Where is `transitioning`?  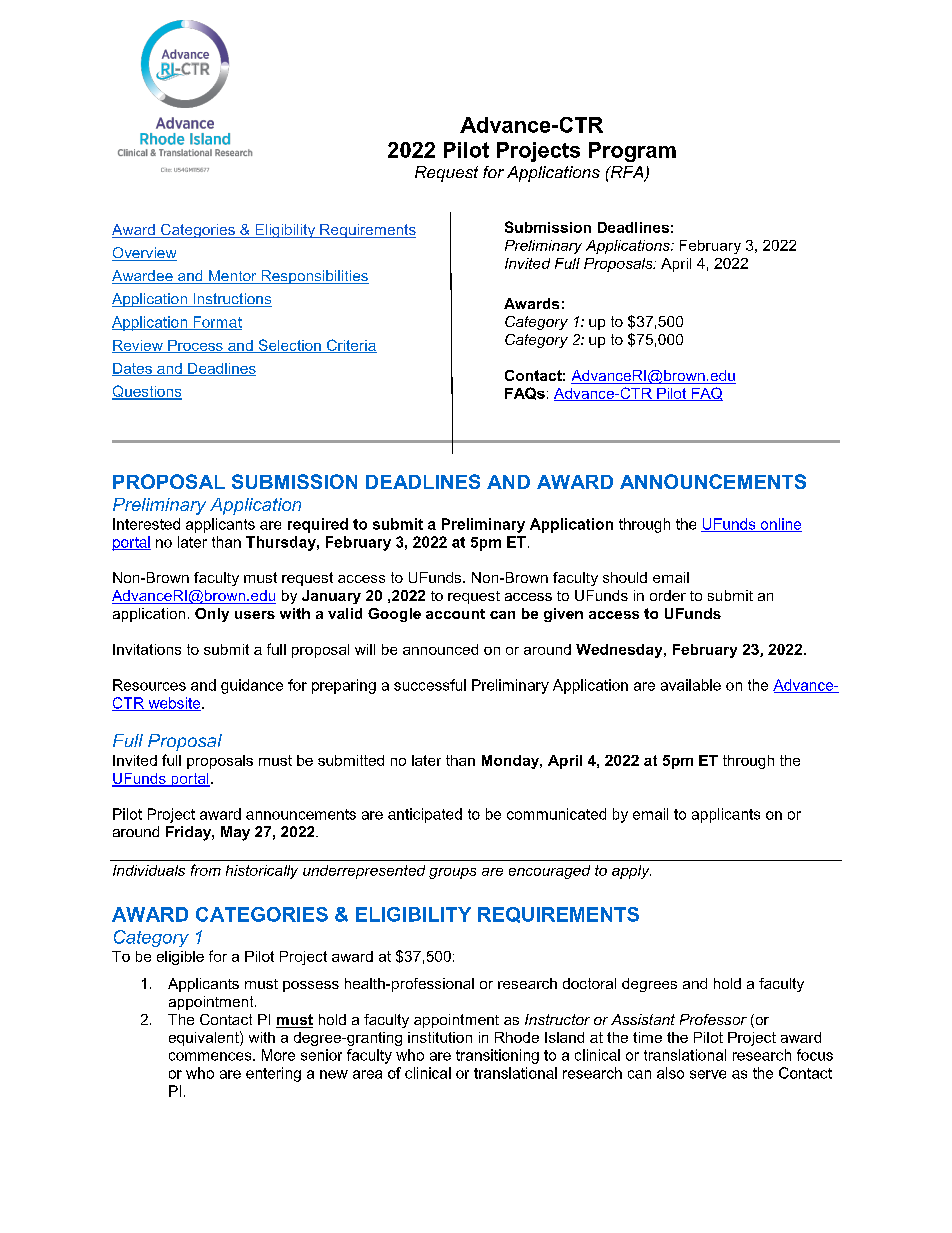 transitioning is located at coordinates (497, 1056).
